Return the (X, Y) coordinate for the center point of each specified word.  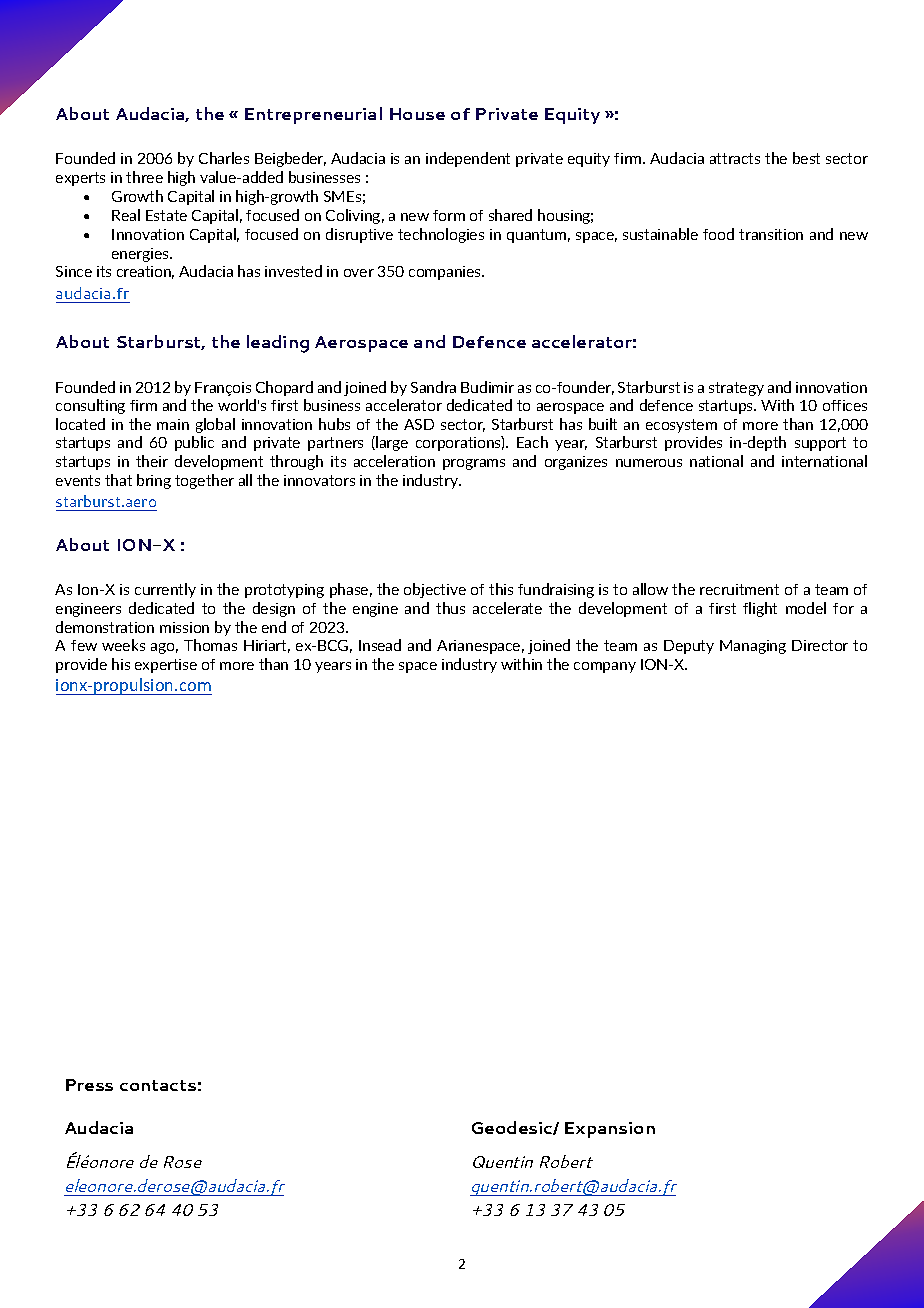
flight (760, 609)
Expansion (610, 1130)
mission (184, 627)
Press (89, 1085)
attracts (735, 158)
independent (468, 159)
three (144, 177)
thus (450, 608)
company (605, 667)
